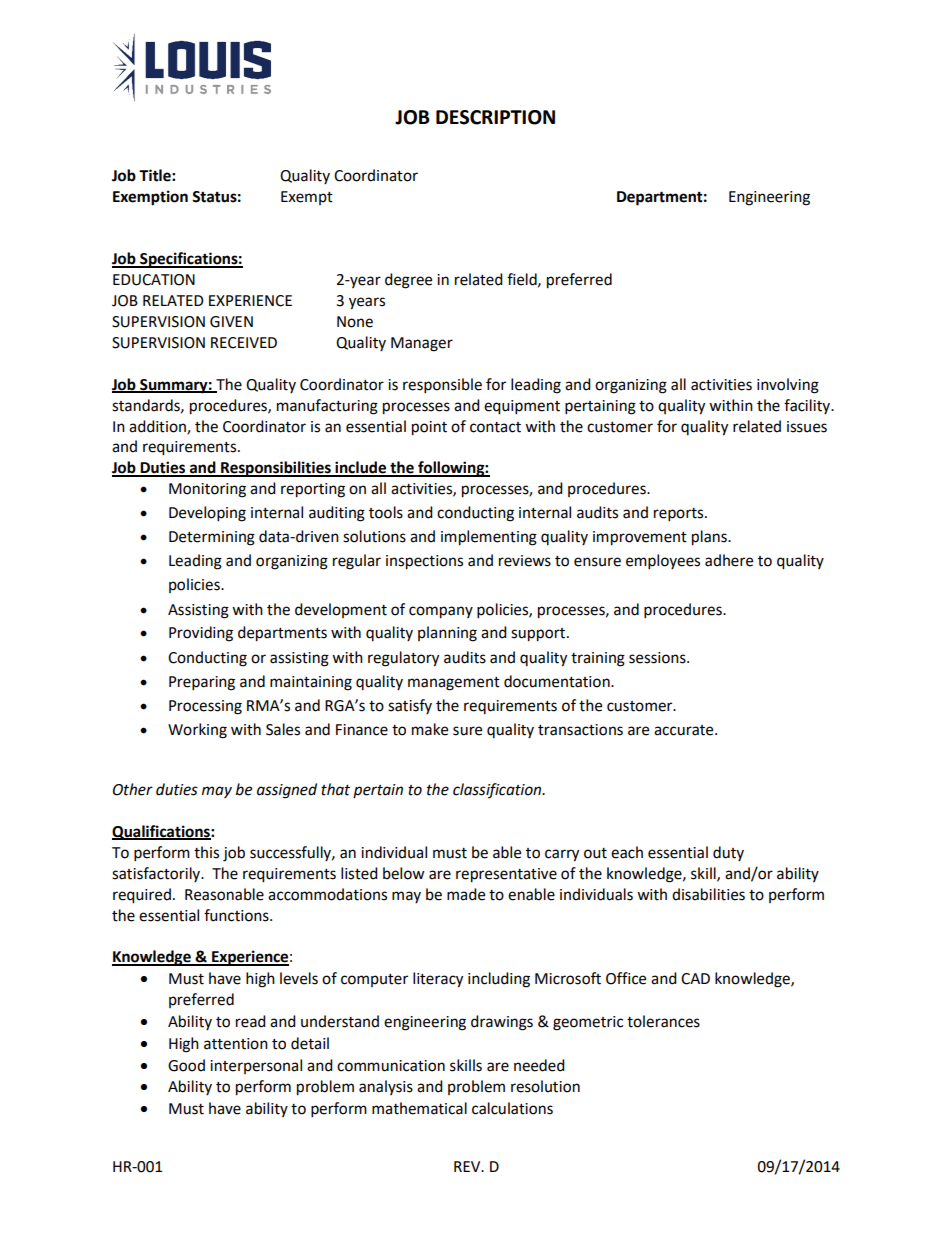 The image size is (952, 1233). Describe the element at coordinates (788, 386) in the document. I see `involving` at that location.
